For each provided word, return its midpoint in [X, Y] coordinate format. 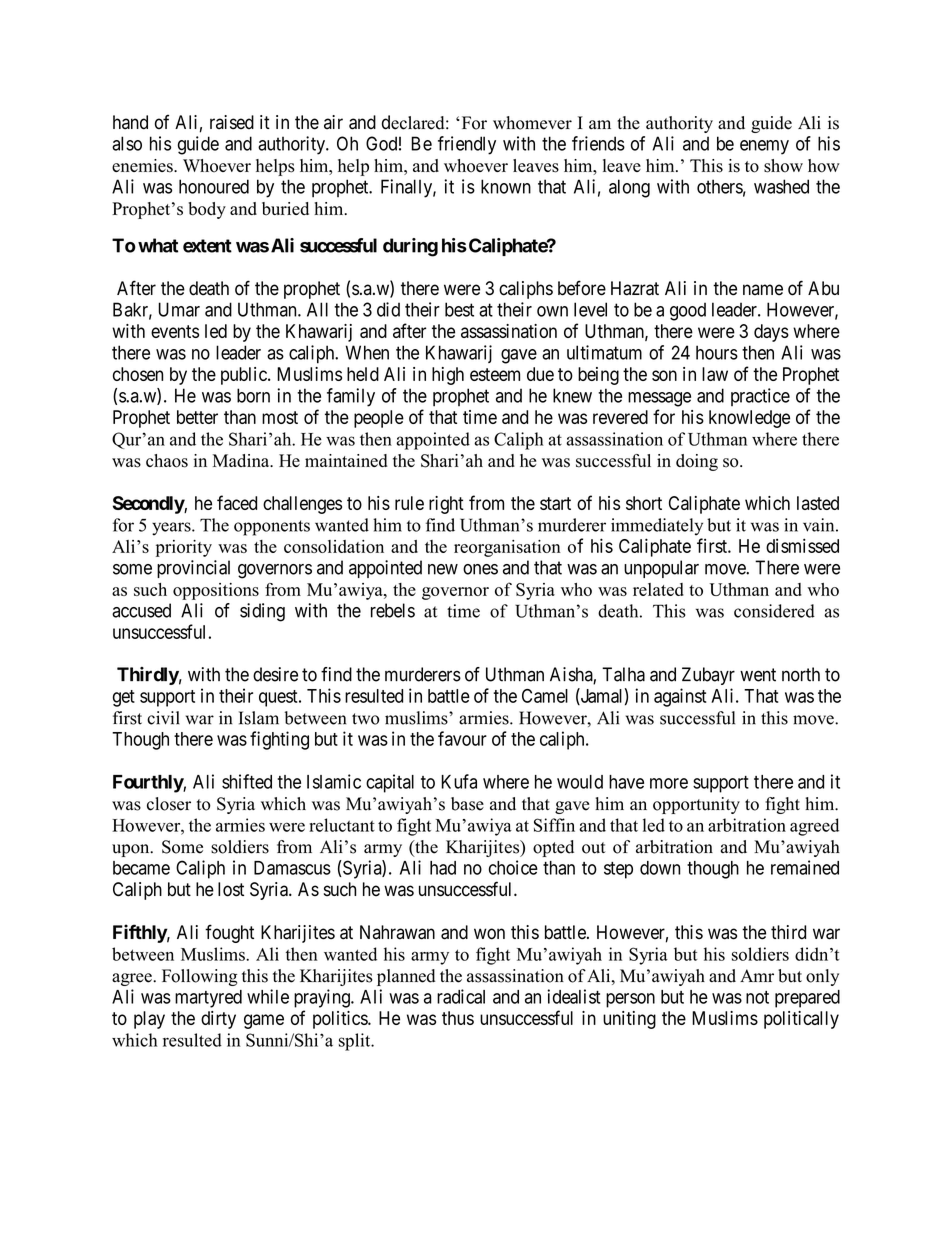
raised [232, 122]
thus [458, 1018]
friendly [467, 145]
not [757, 997]
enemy [764, 147]
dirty [218, 1020]
